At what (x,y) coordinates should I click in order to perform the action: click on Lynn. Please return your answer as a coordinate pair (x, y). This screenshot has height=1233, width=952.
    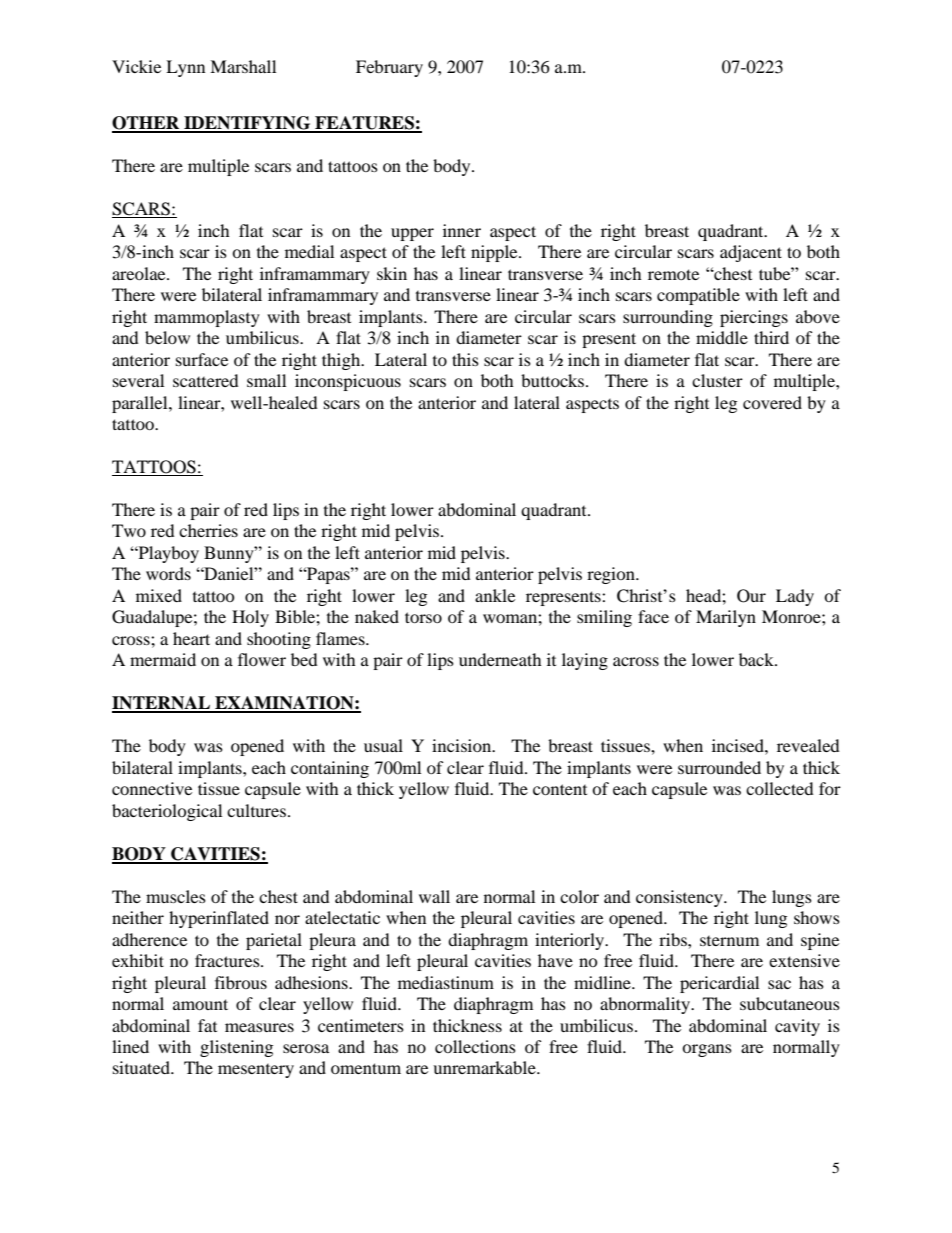
    Looking at the image, I should click on (185, 68).
